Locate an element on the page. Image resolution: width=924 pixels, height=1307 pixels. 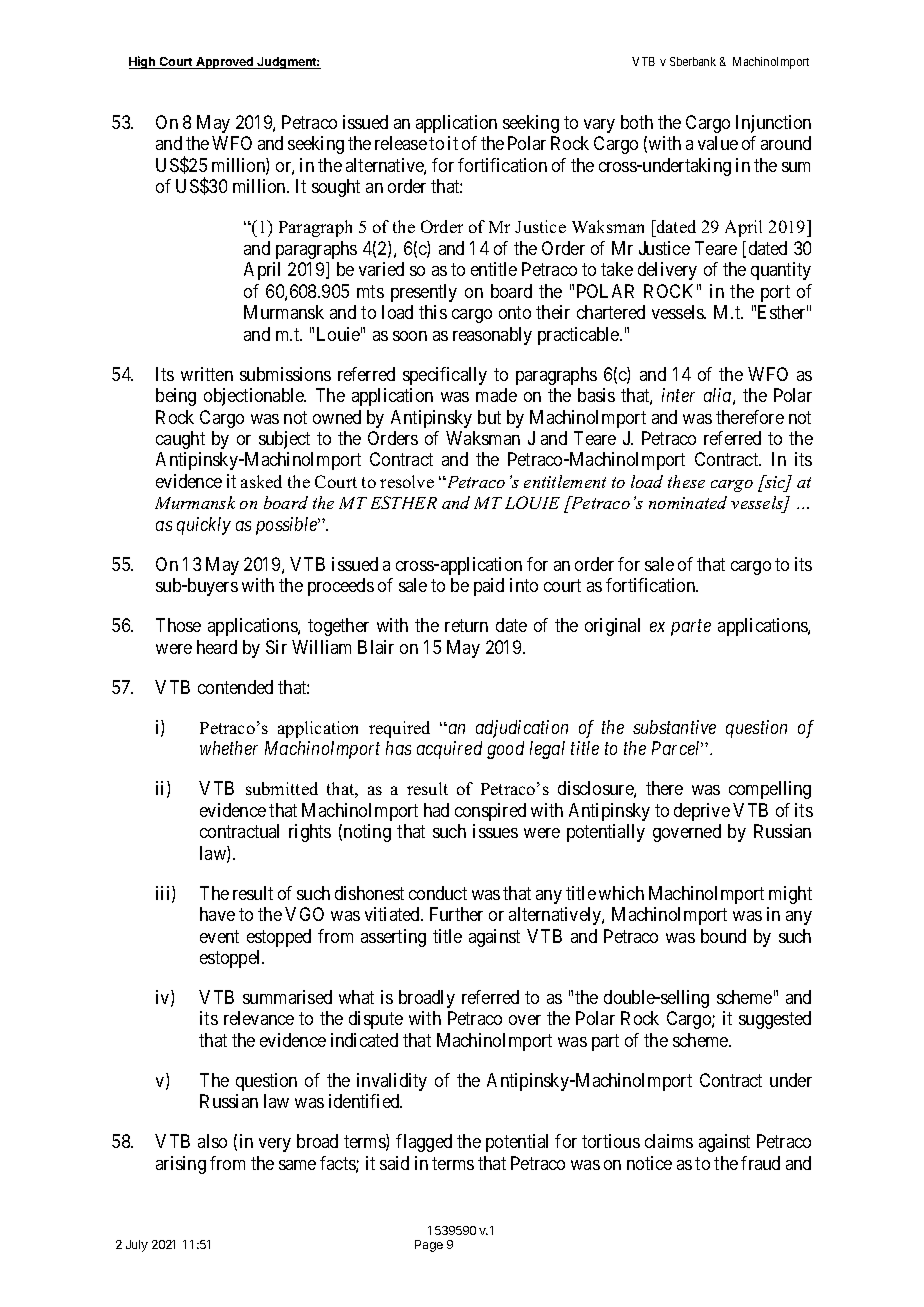
release is located at coordinates (401, 143).
